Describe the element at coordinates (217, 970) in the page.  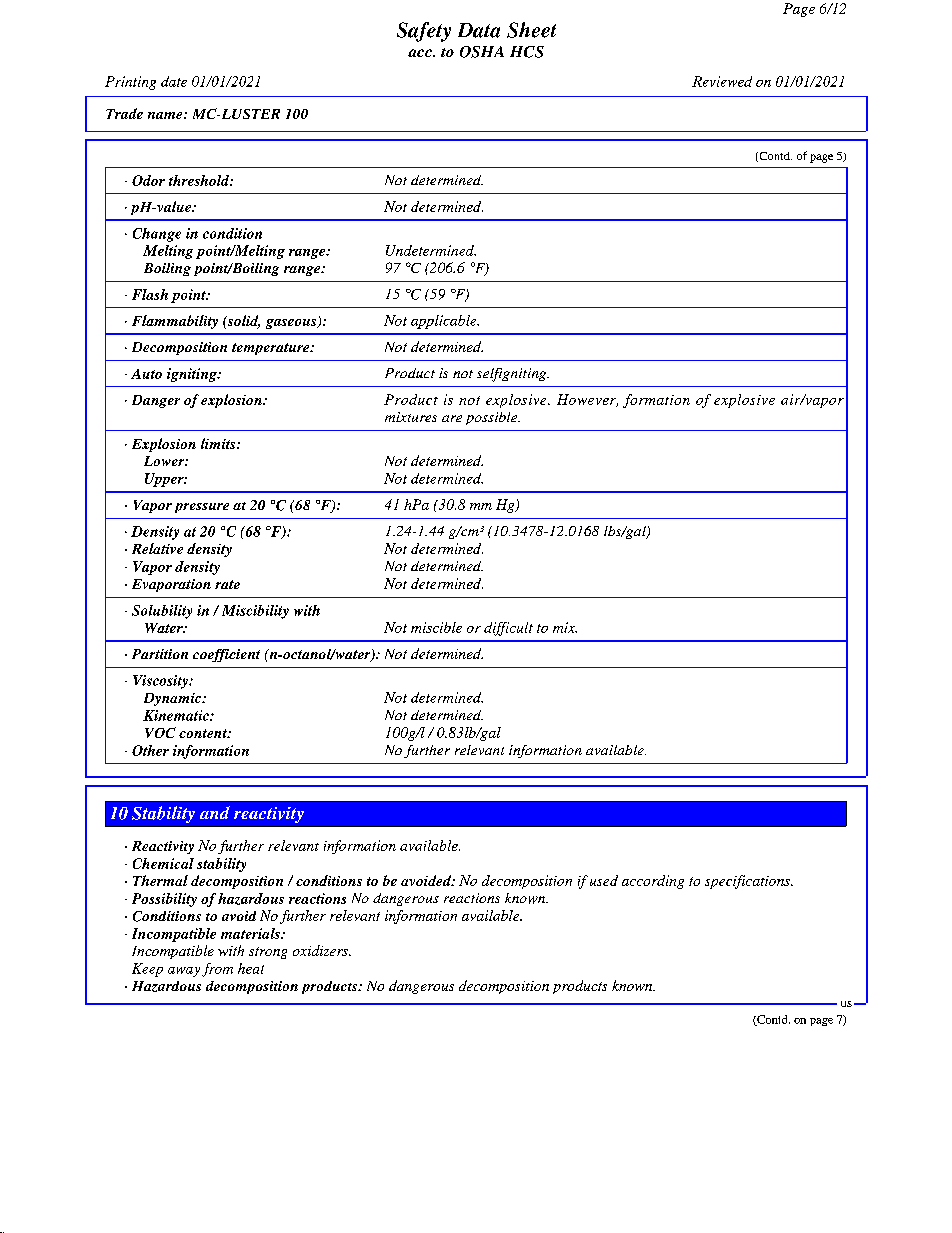
I see `from` at that location.
